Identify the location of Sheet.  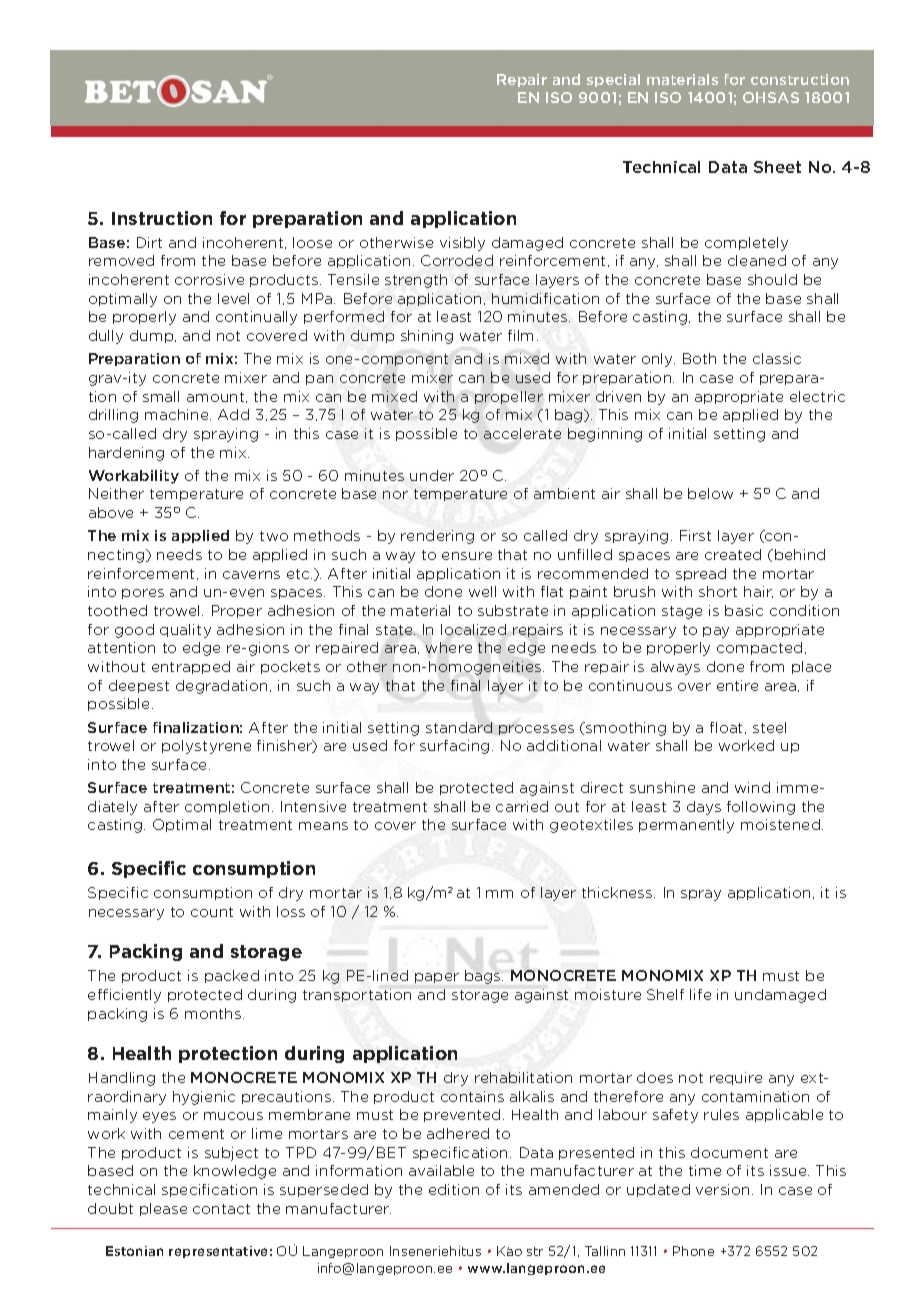
(777, 167).
